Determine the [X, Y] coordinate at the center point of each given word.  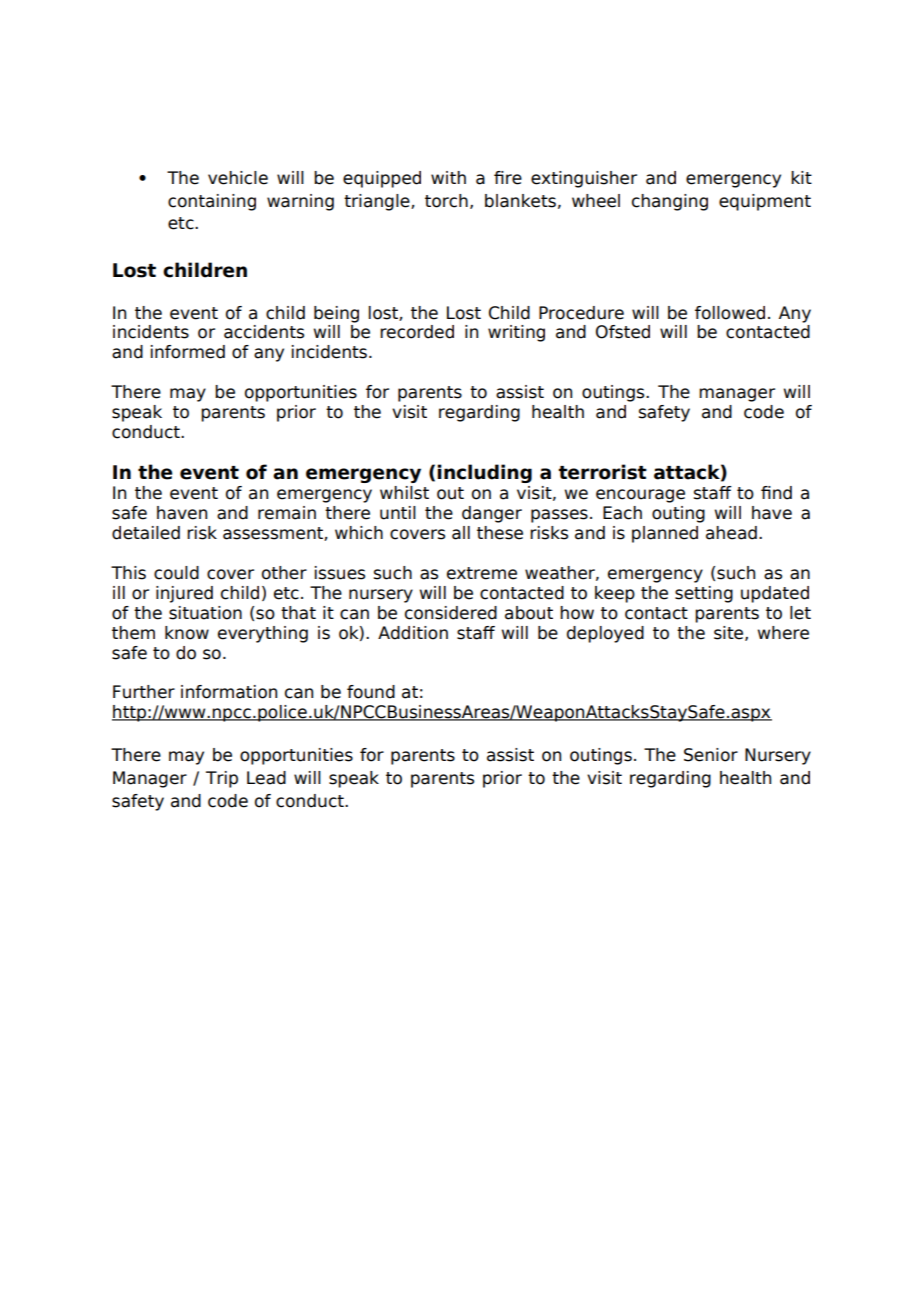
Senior [711, 755]
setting [704, 594]
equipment [765, 202]
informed [188, 352]
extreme [482, 573]
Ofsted [623, 332]
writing [516, 333]
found [371, 692]
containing [212, 202]
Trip [222, 779]
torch [446, 201]
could [176, 573]
